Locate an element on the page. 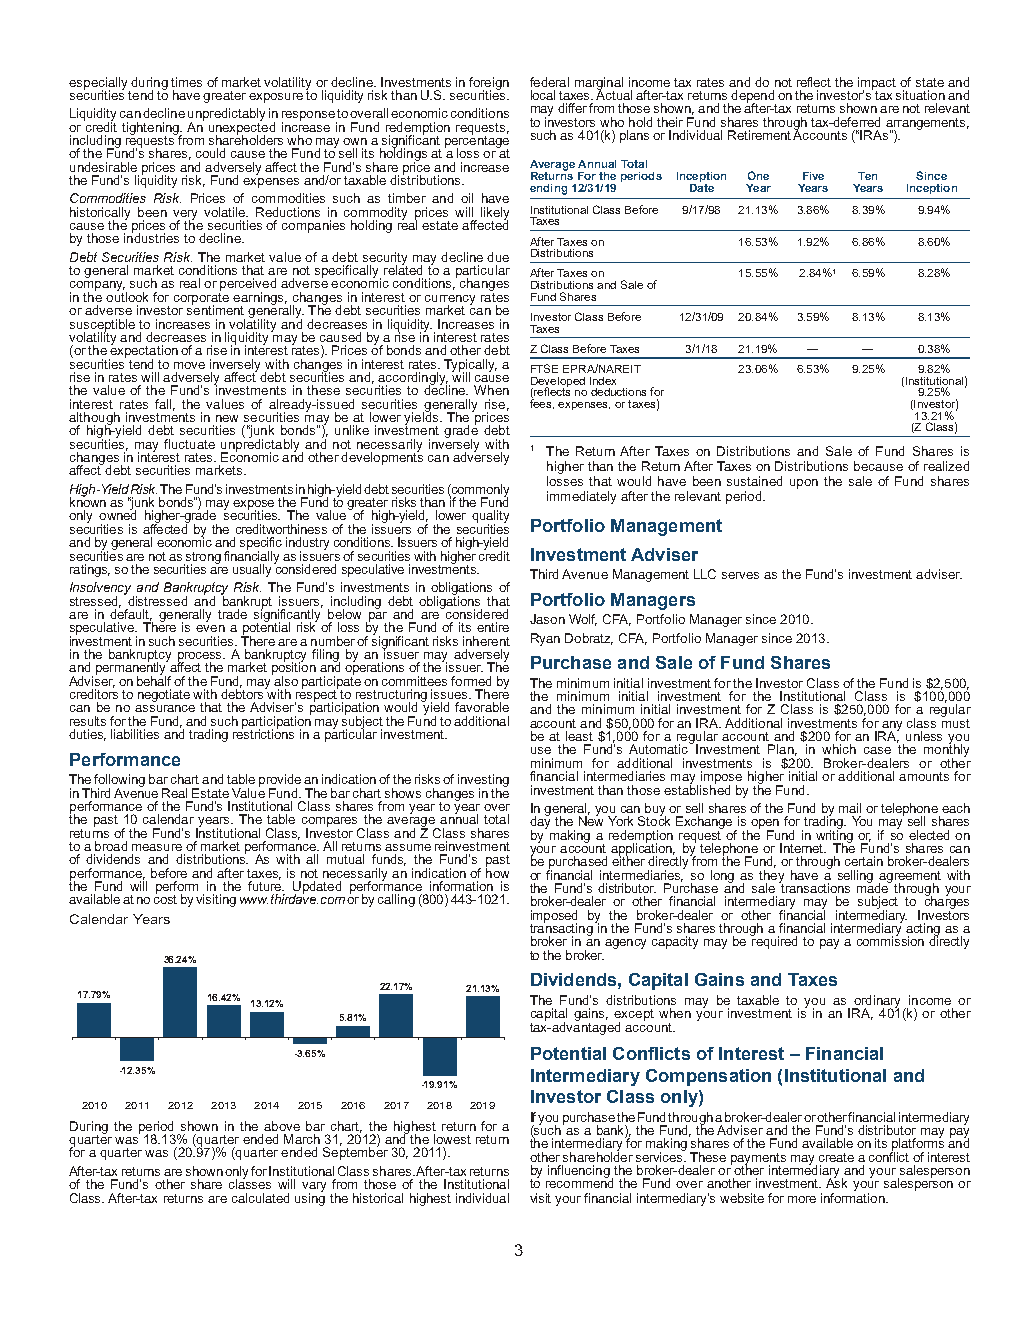 This image has height=1322, width=1021. FTSE is located at coordinates (544, 368).
